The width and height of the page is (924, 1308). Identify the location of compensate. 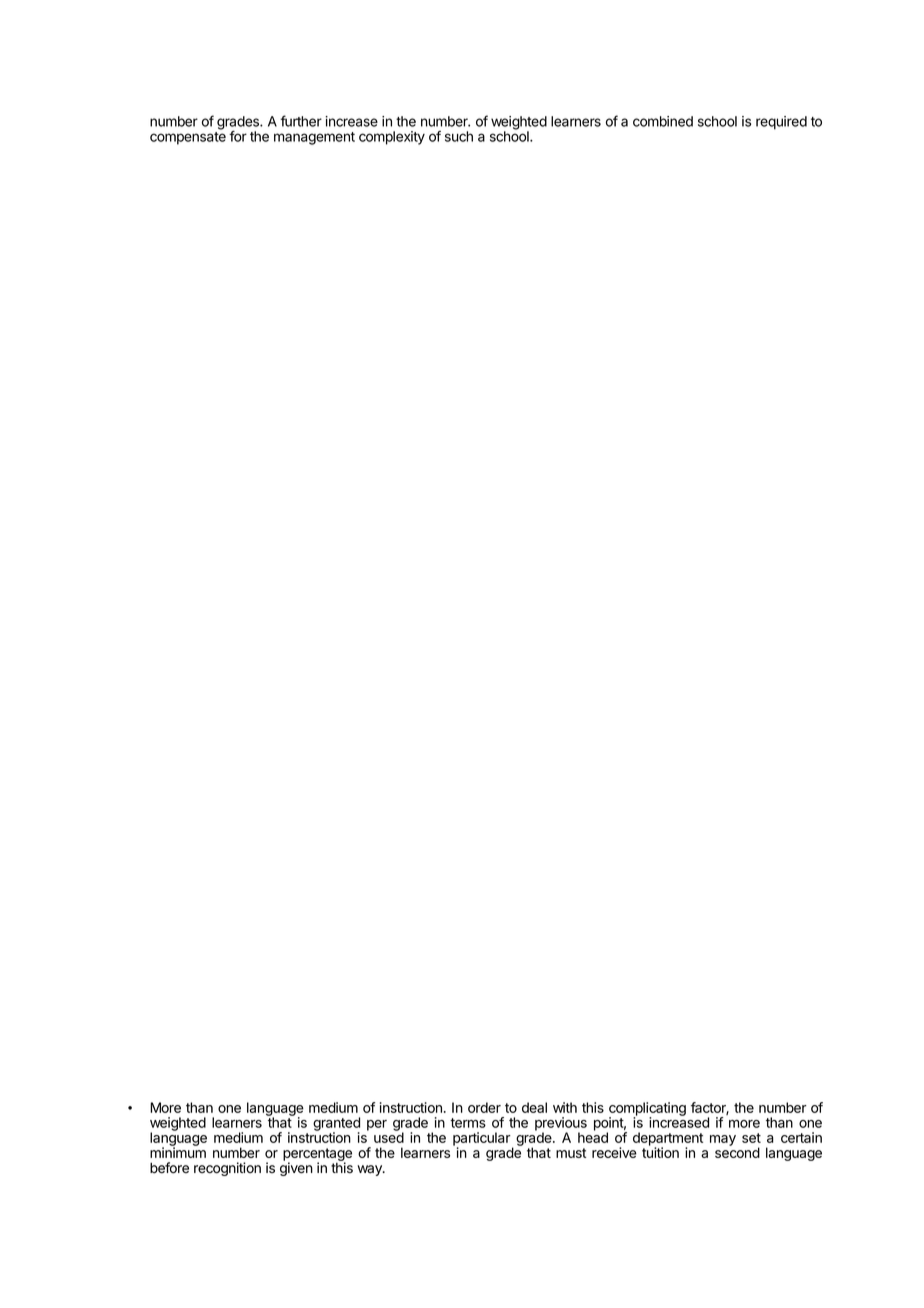
(188, 138).
